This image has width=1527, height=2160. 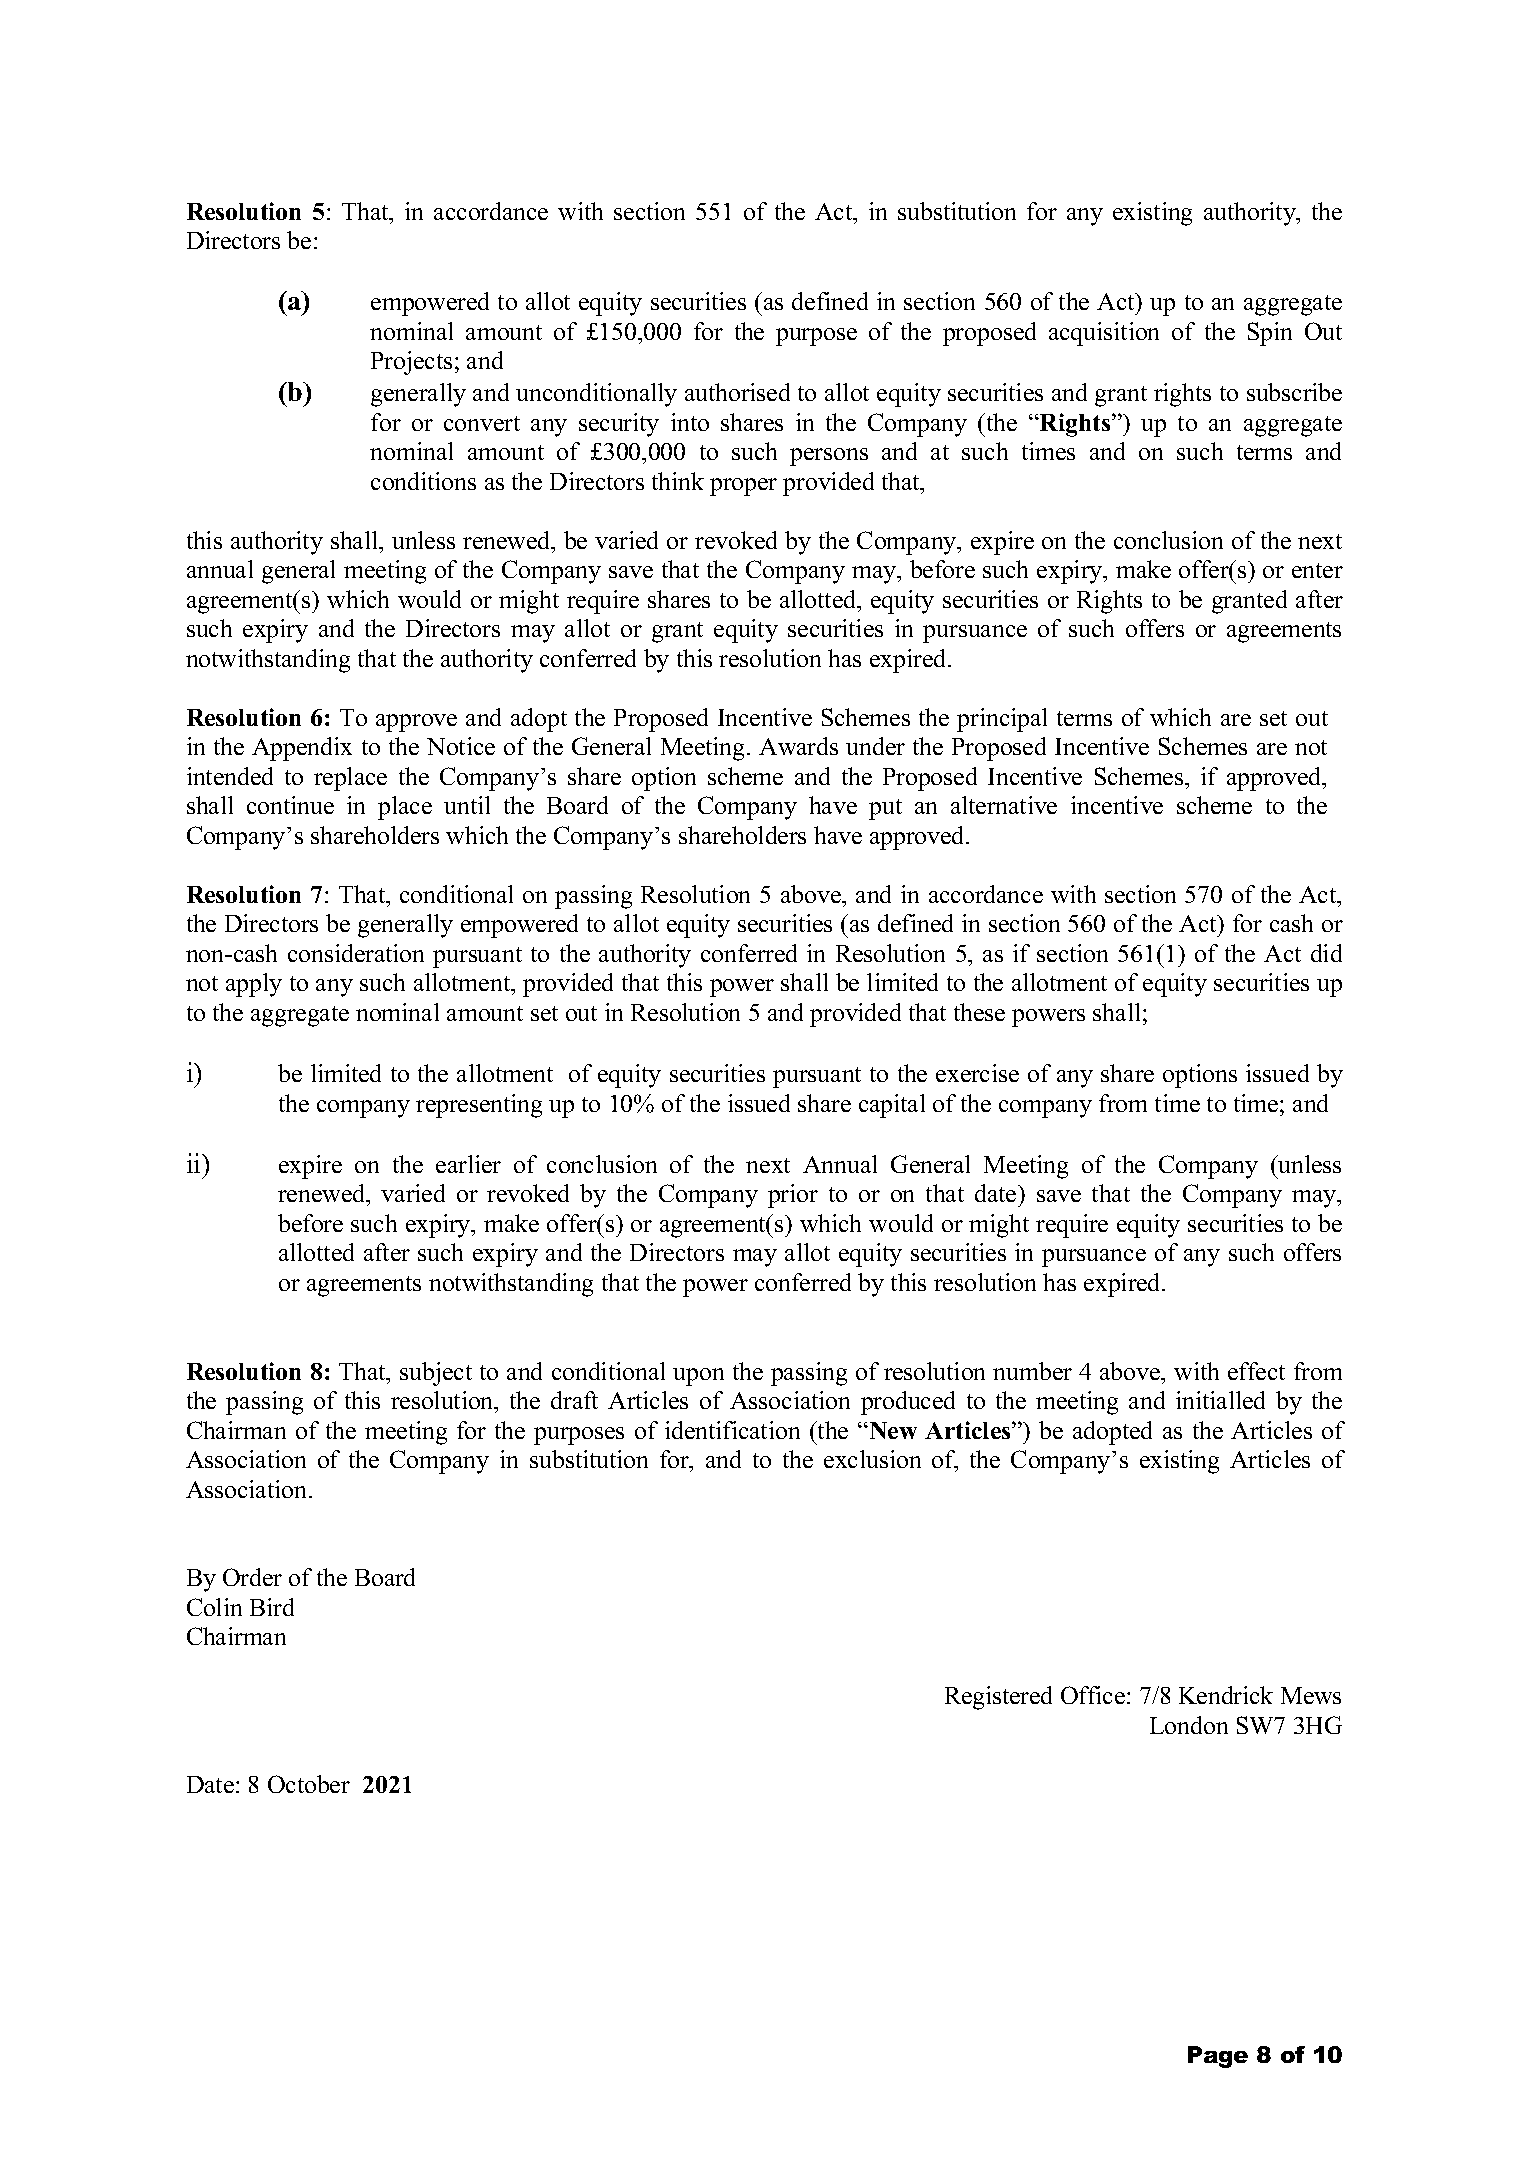 What do you see at coordinates (1218, 2057) in the image?
I see `Page` at bounding box center [1218, 2057].
